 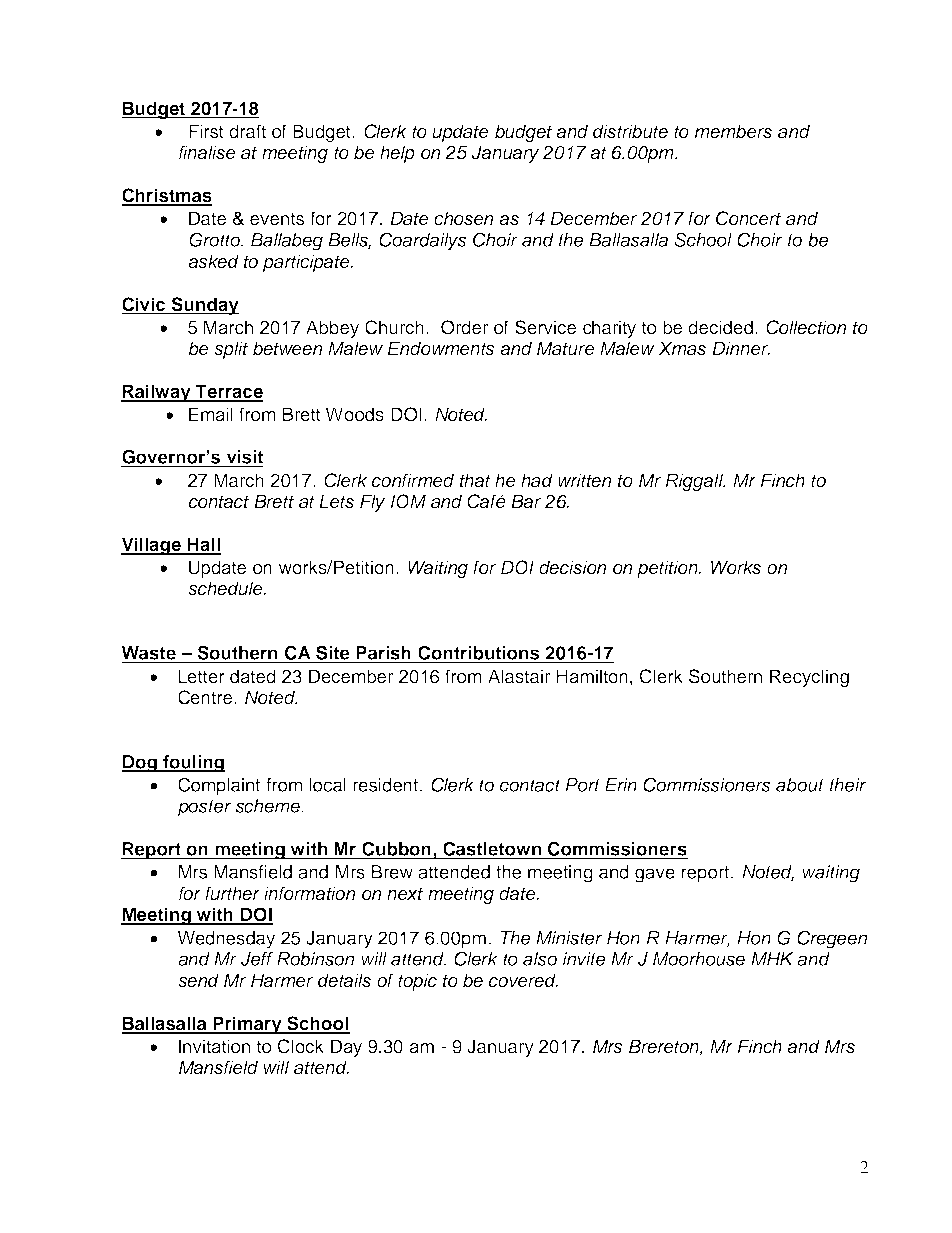 I want to click on Alastair, so click(x=519, y=676).
